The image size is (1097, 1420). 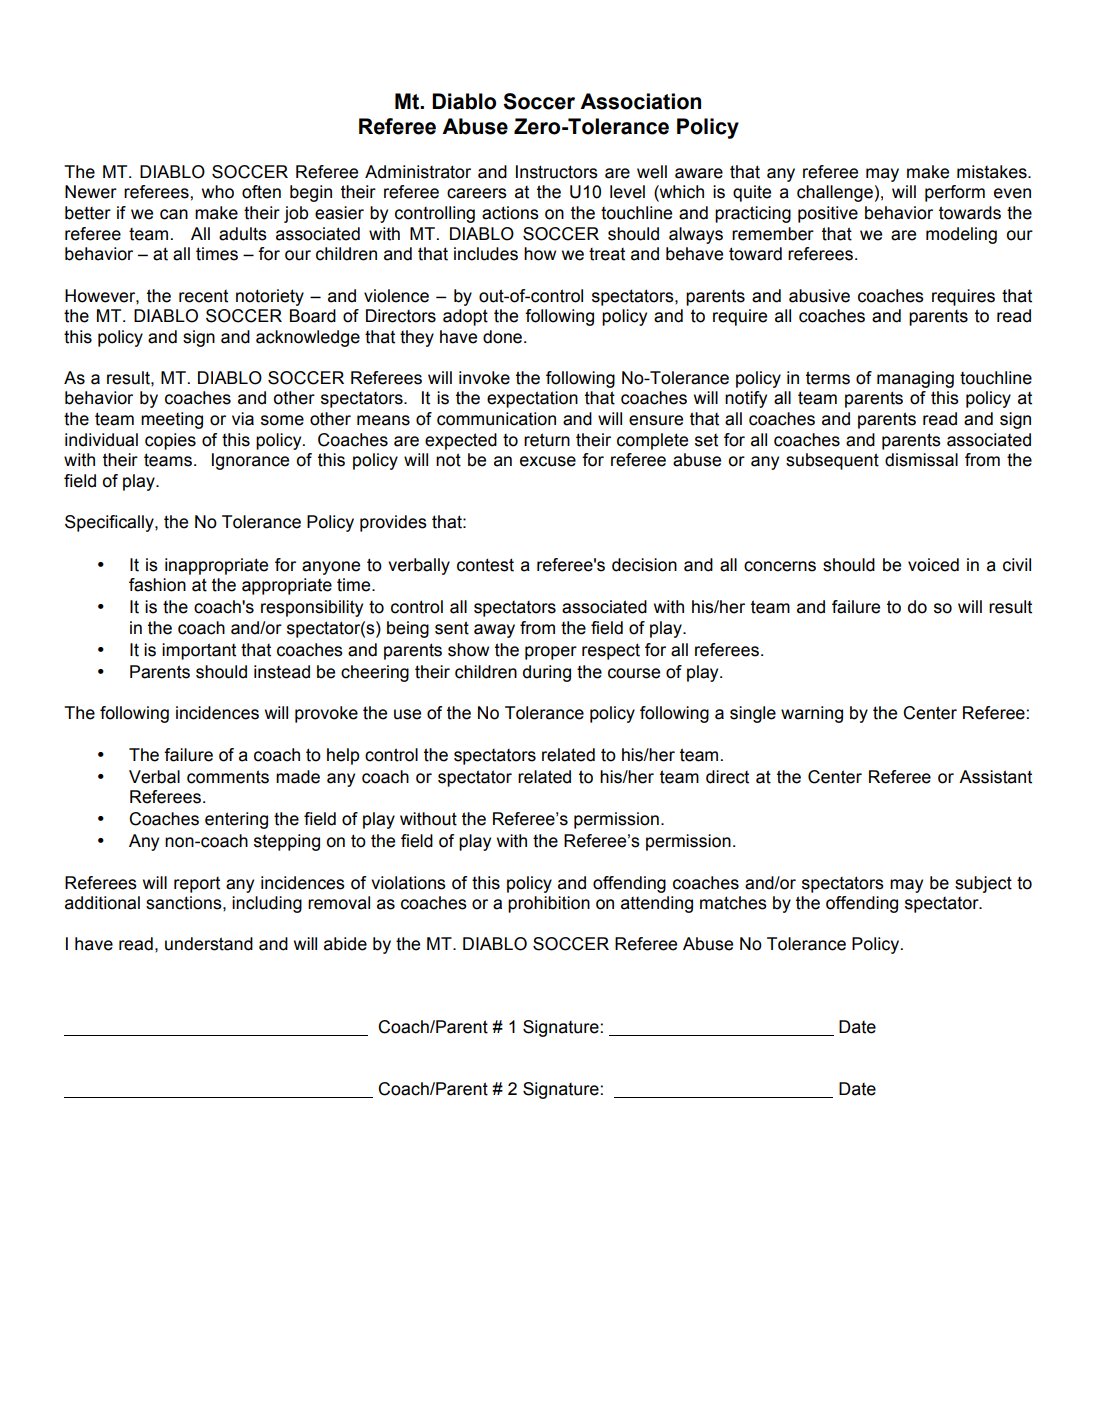 I want to click on prohibition, so click(x=549, y=904).
